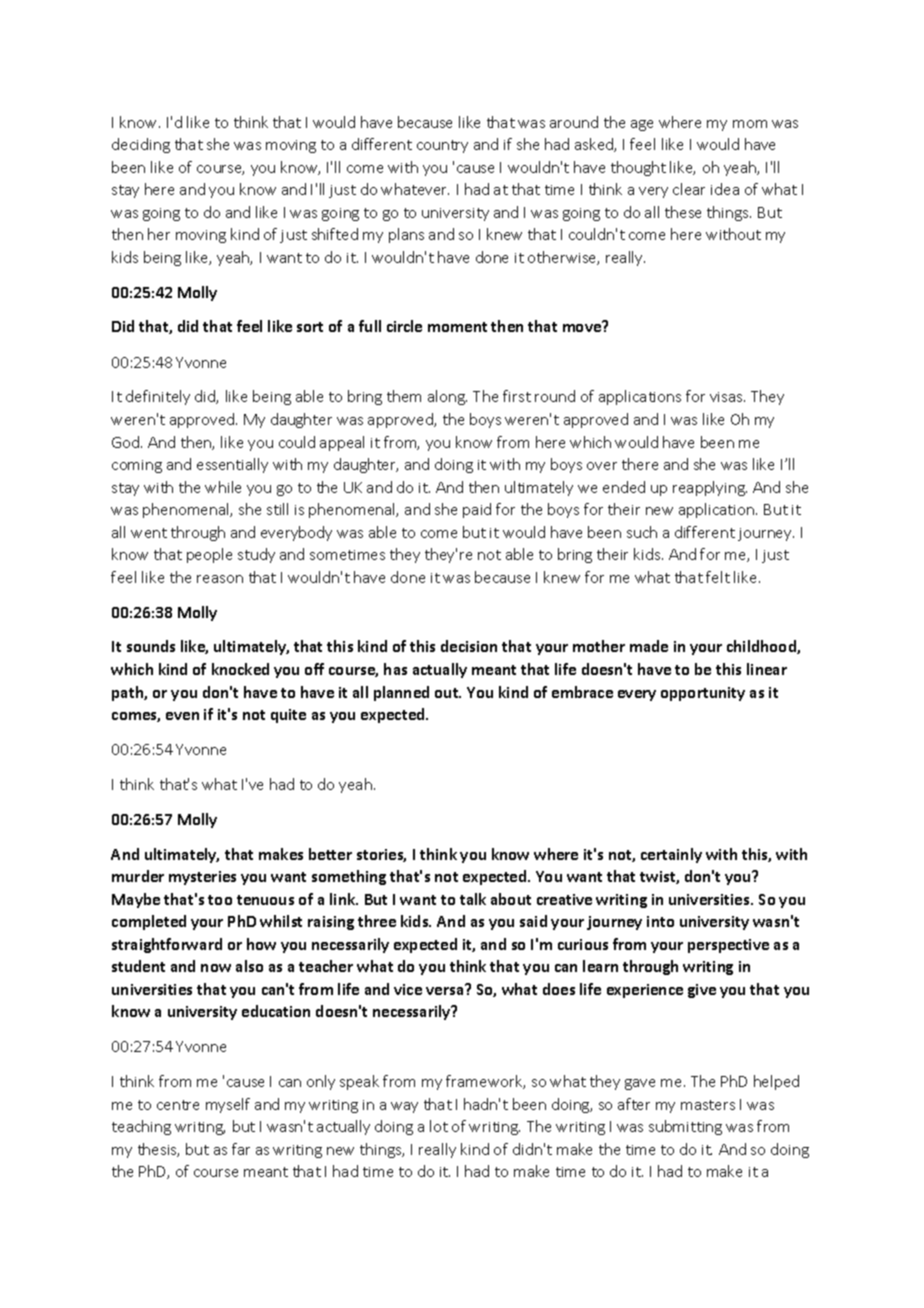 The height and width of the screenshot is (1308, 924). I want to click on clear, so click(689, 189).
